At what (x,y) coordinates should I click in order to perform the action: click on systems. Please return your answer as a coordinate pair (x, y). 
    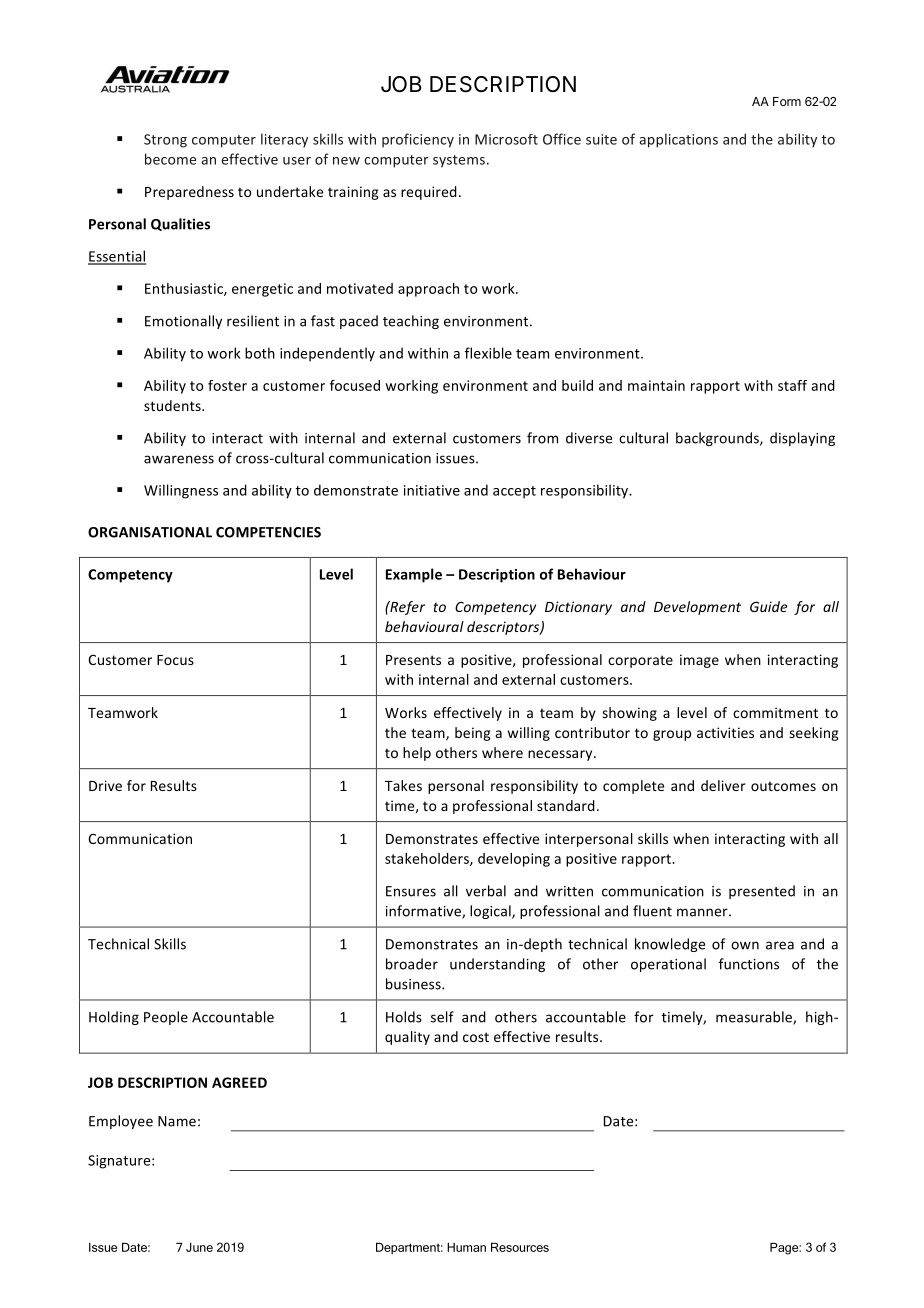
    Looking at the image, I should click on (460, 161).
